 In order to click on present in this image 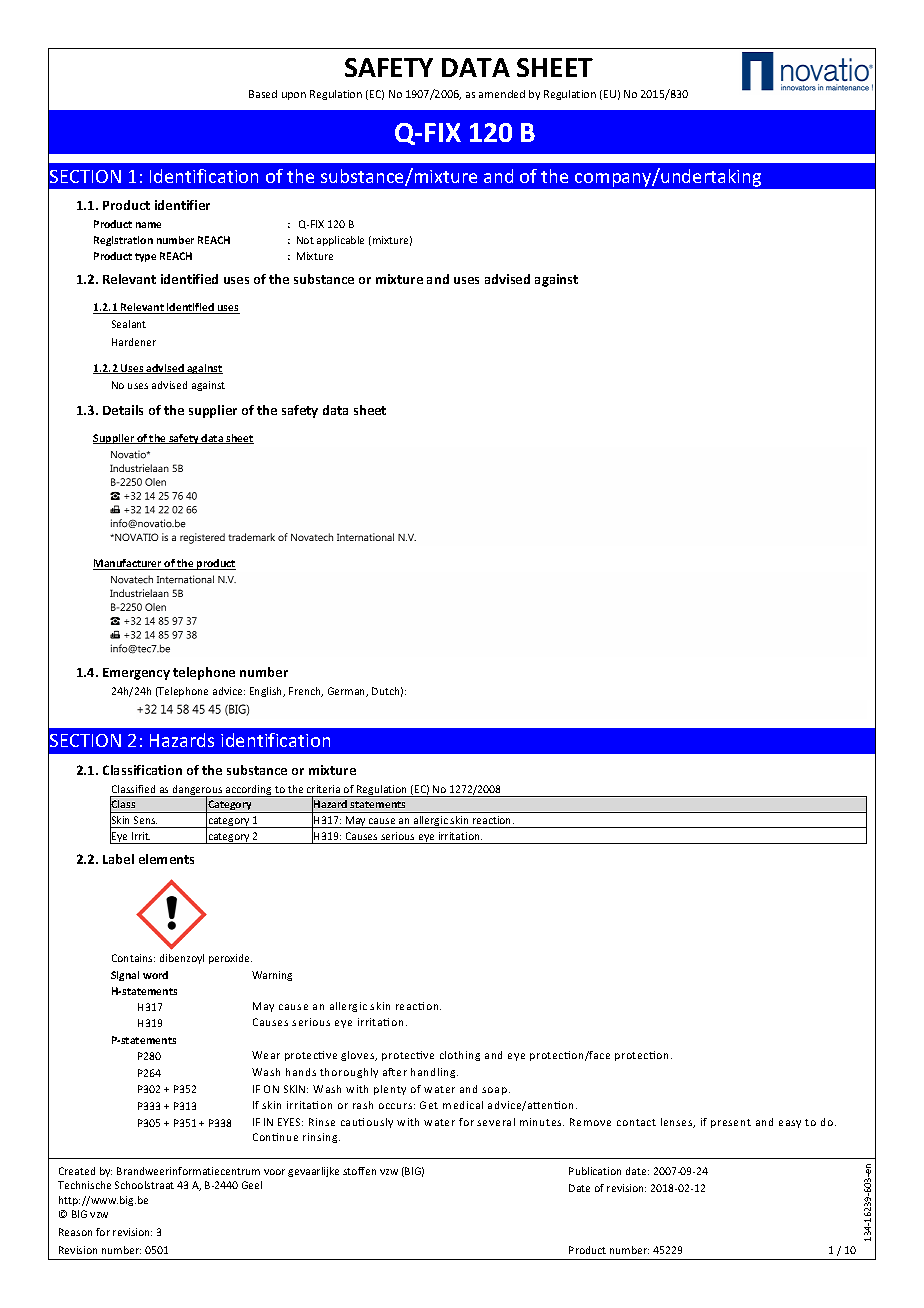, I will do `click(731, 1123)`.
